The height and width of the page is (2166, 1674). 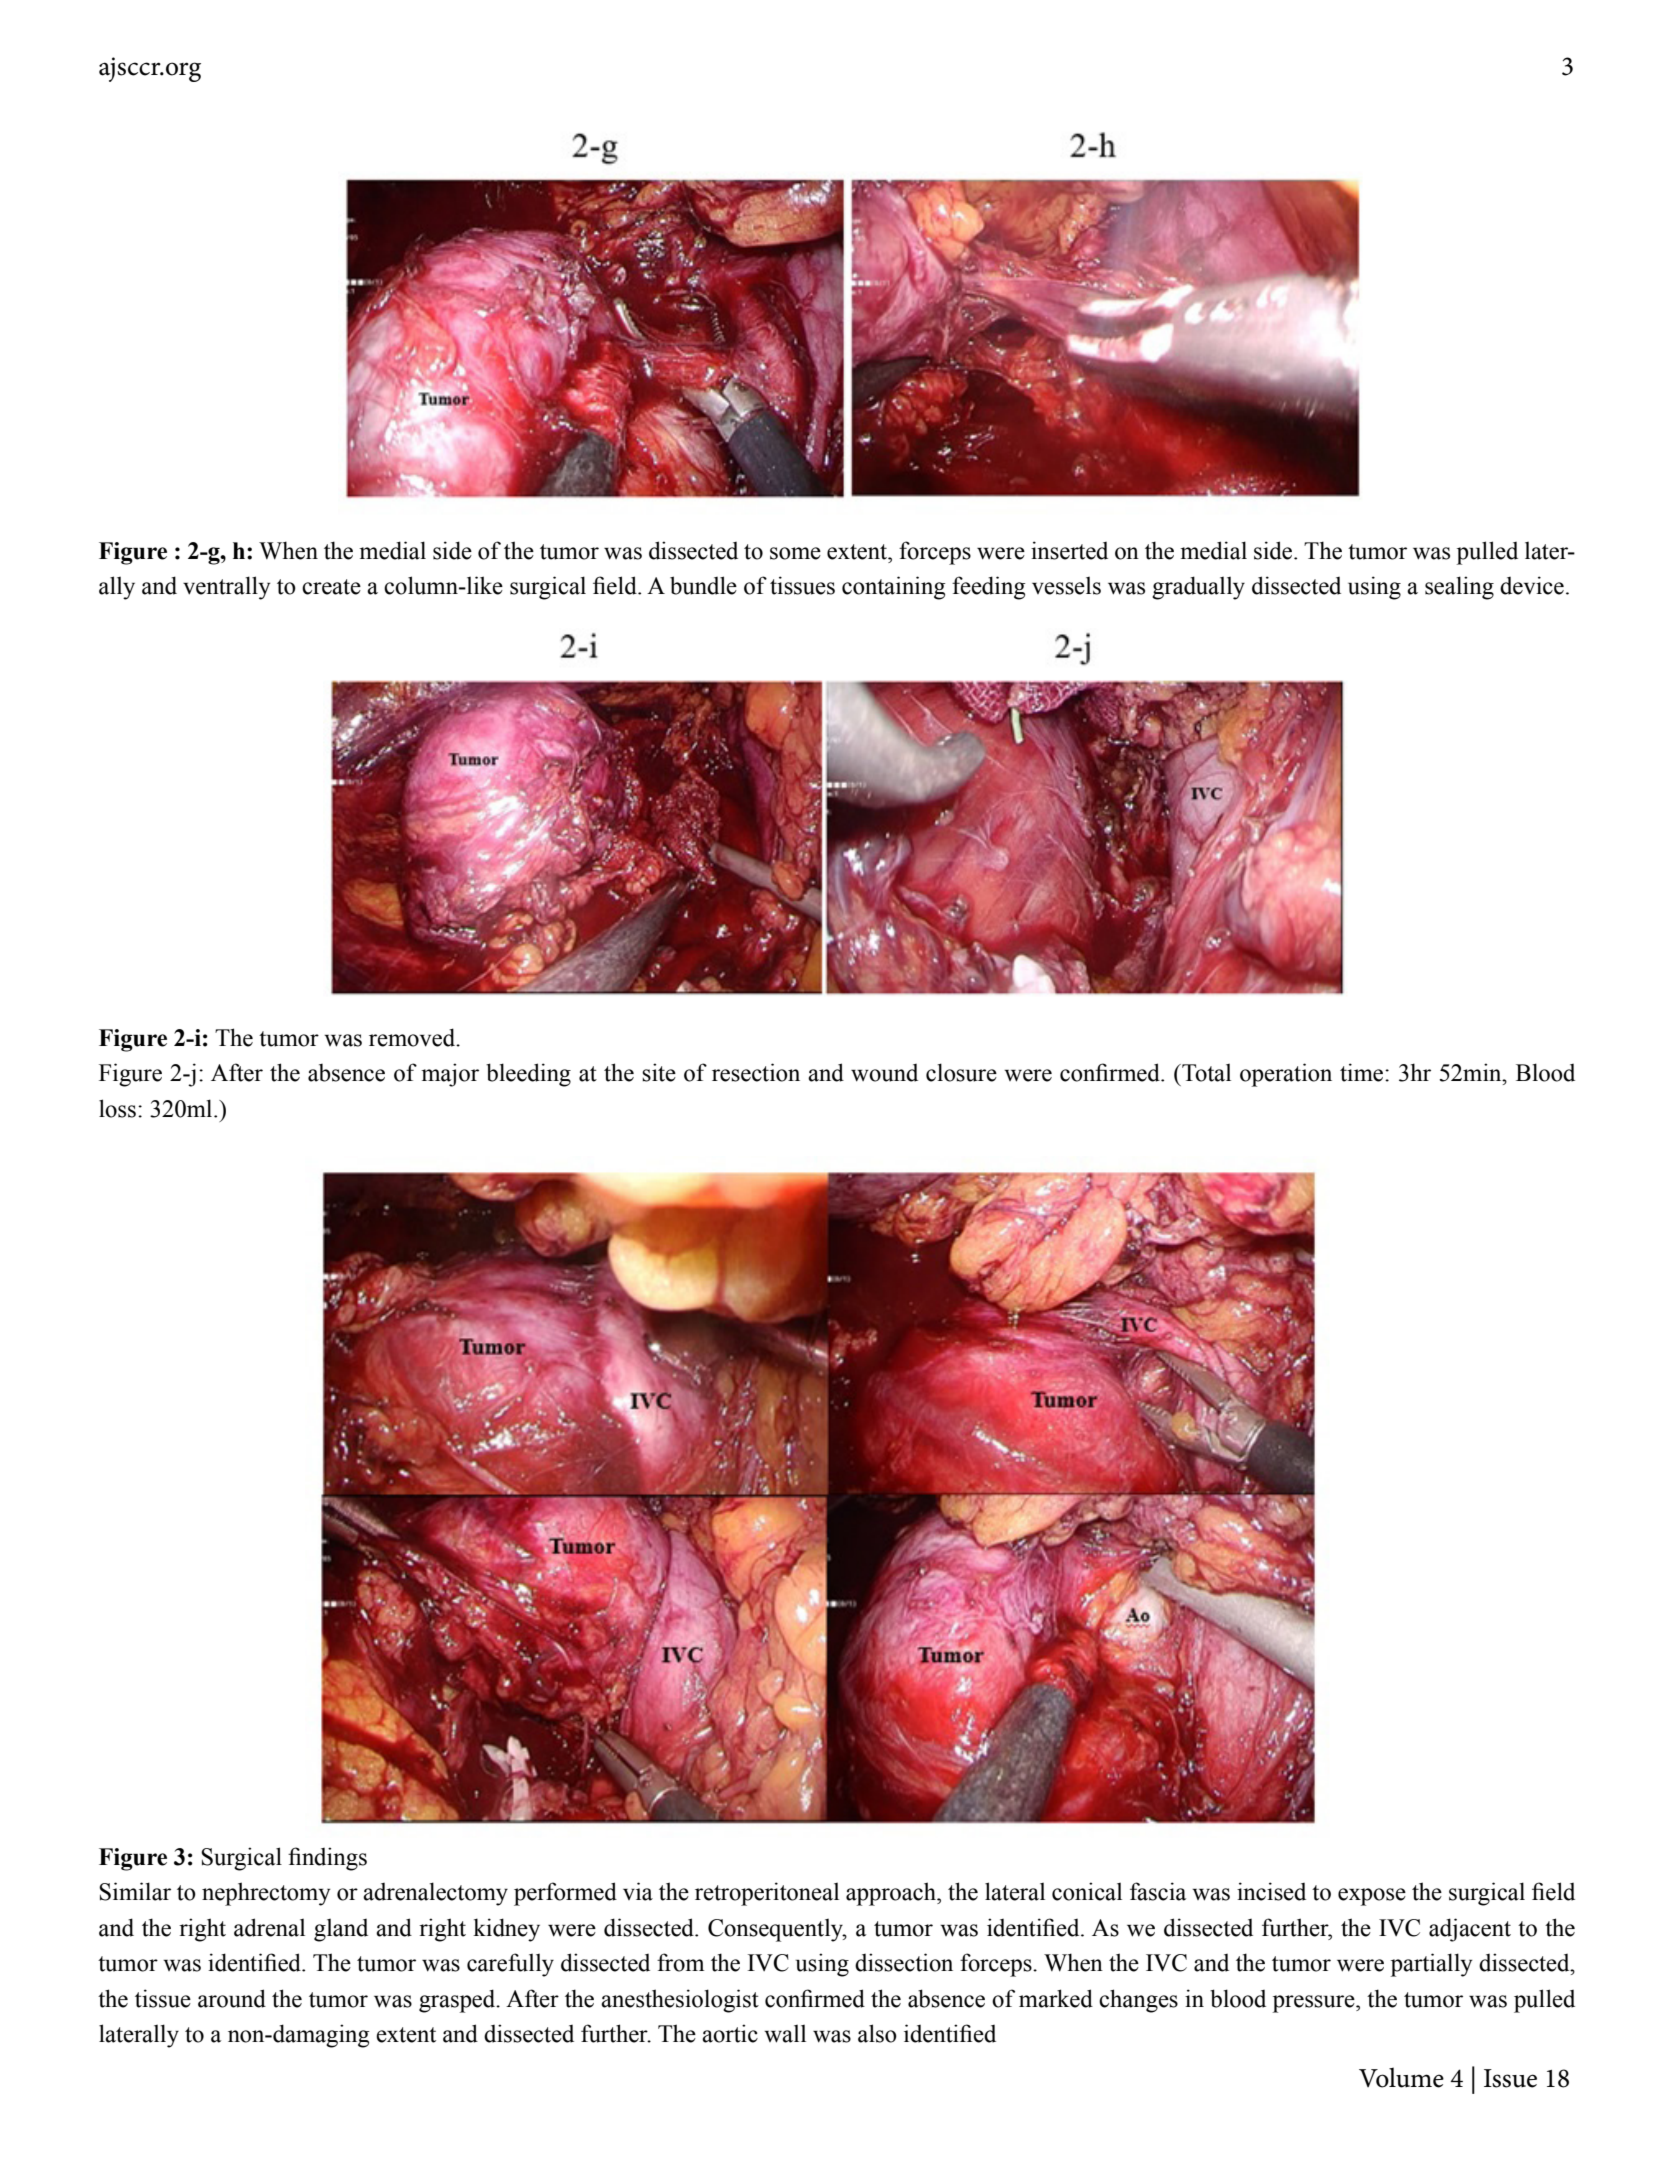 I want to click on wound, so click(x=884, y=1073).
